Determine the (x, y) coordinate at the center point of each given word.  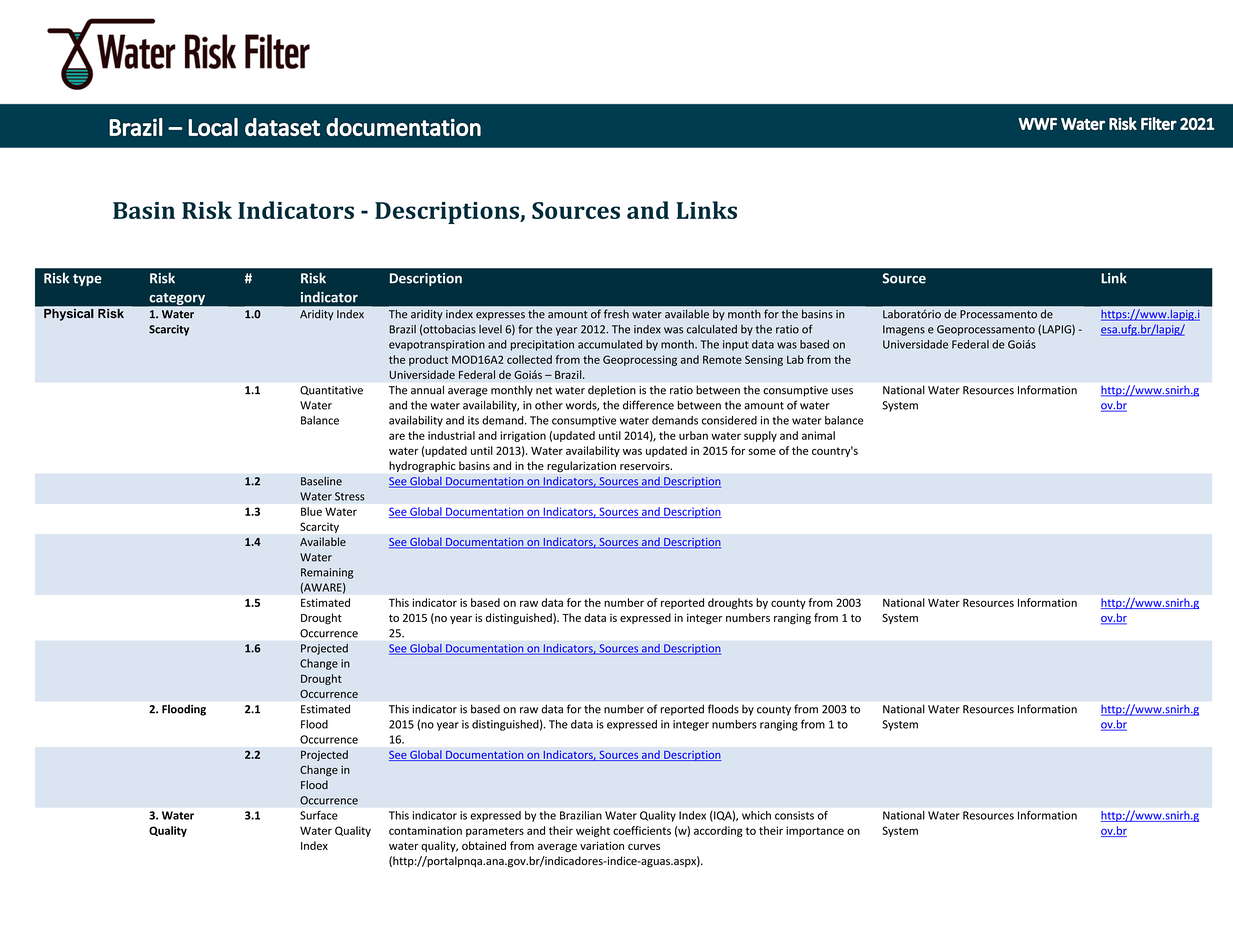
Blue (311, 511)
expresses (500, 316)
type (87, 280)
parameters (495, 832)
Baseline (321, 481)
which (756, 815)
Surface (319, 815)
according (718, 831)
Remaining (327, 573)
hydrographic (422, 466)
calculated (712, 329)
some (762, 451)
